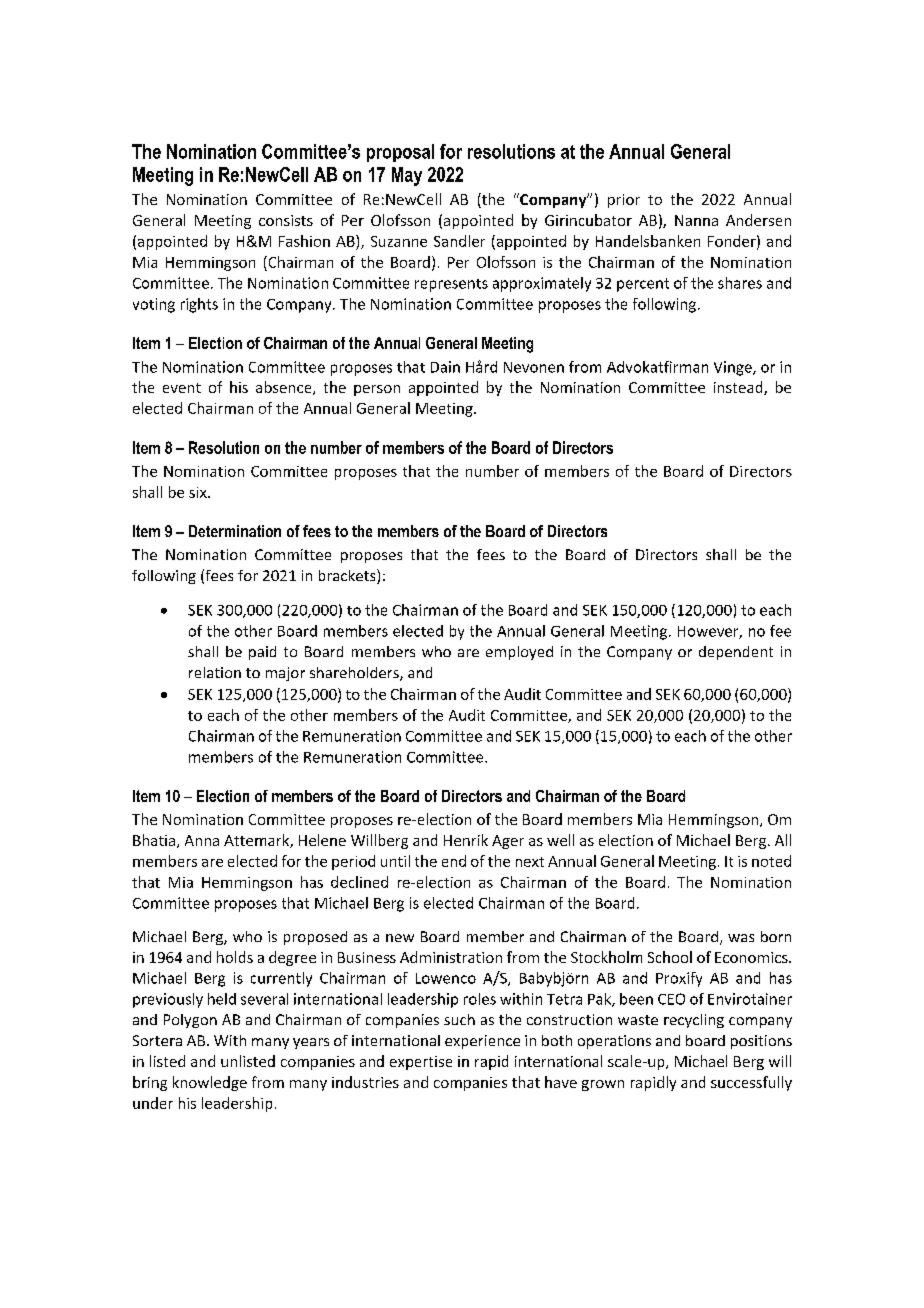 The height and width of the page is (1308, 924). What do you see at coordinates (751, 1083) in the page?
I see `successfully` at bounding box center [751, 1083].
